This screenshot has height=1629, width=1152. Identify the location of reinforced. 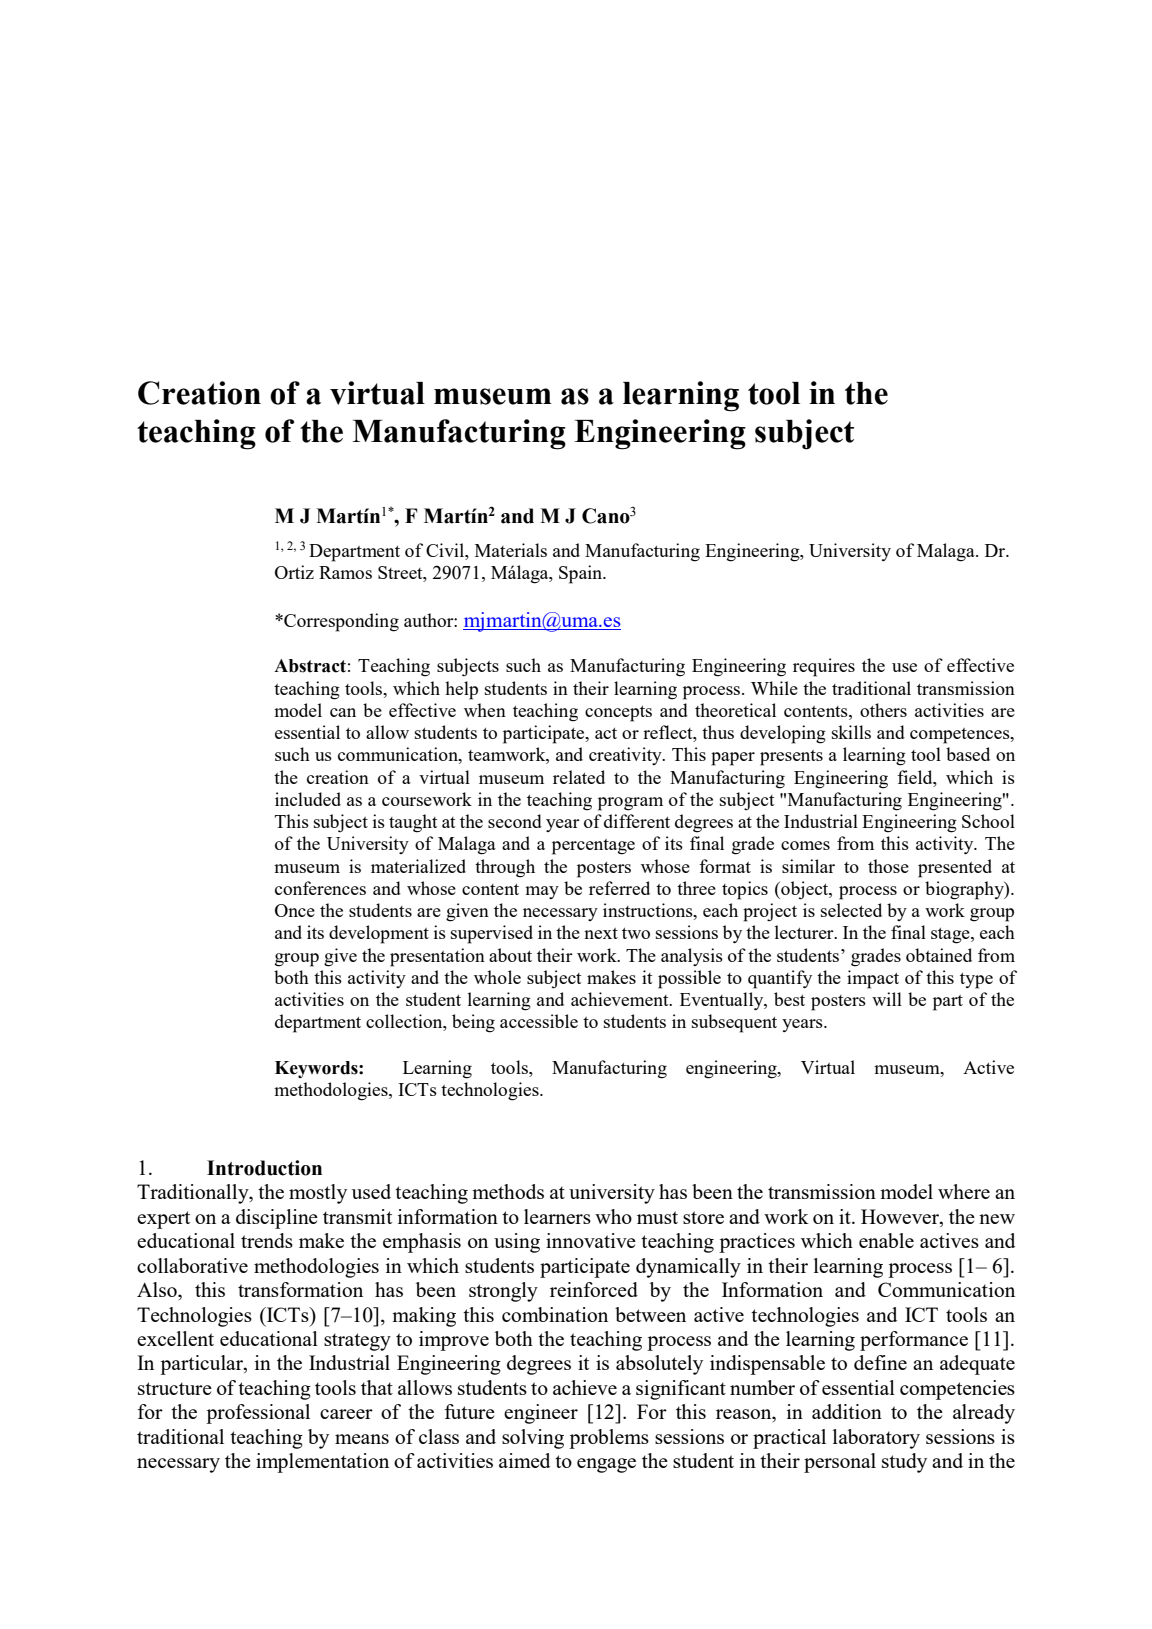
(594, 1289).
